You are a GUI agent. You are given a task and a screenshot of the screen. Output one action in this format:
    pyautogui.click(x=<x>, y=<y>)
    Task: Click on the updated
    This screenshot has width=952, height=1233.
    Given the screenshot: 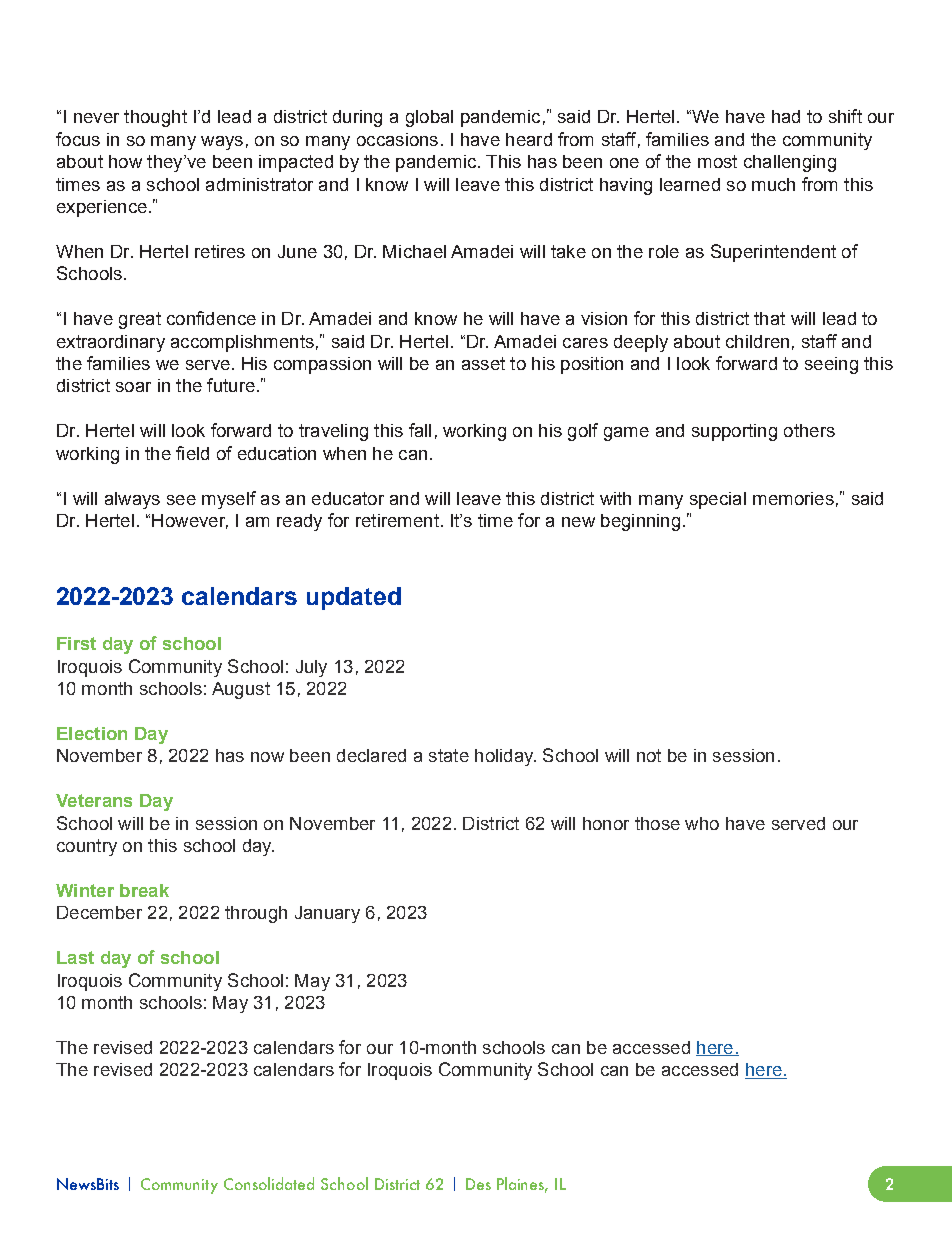 What is the action you would take?
    pyautogui.click(x=354, y=598)
